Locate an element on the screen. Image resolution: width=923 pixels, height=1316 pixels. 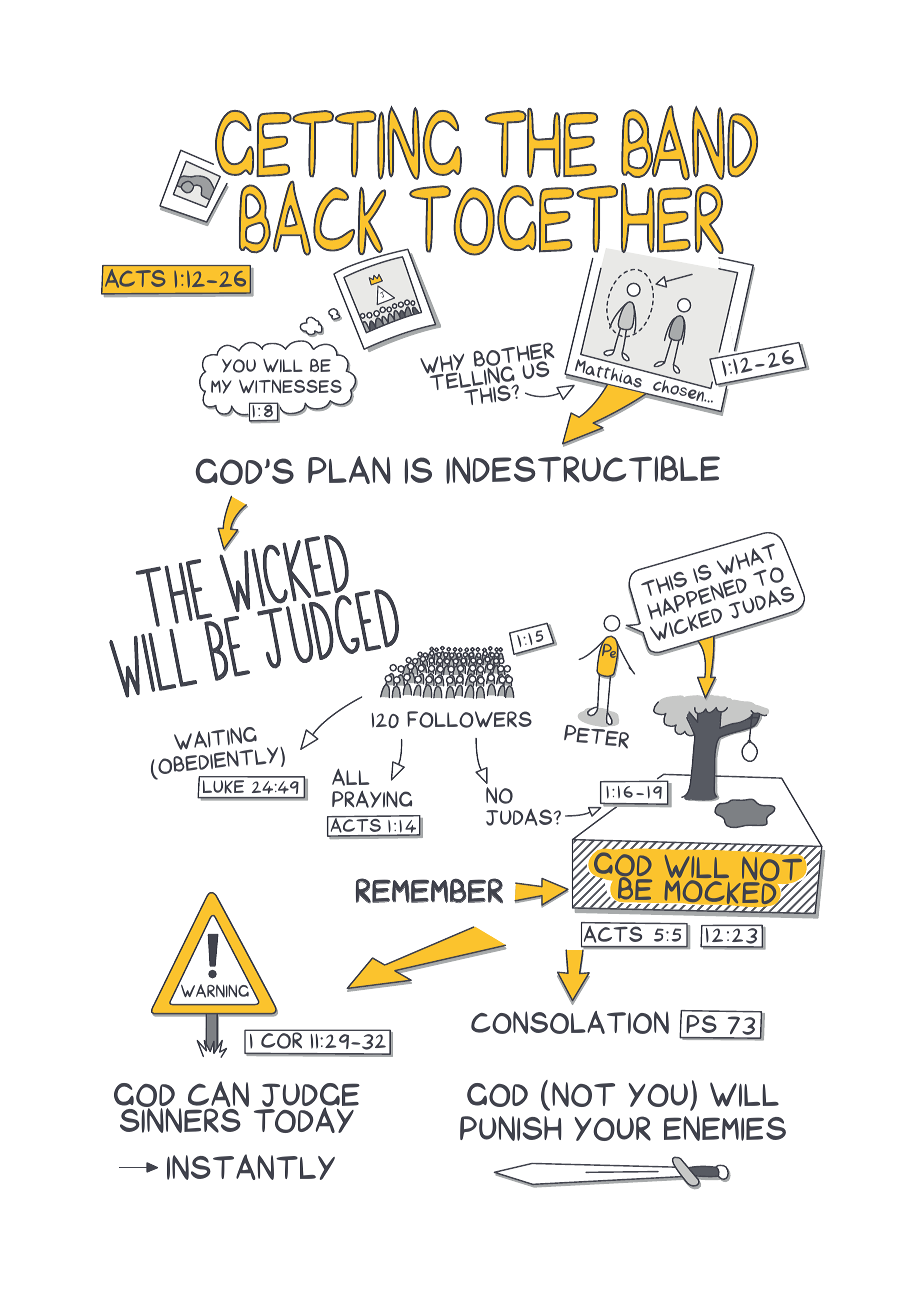
BACK is located at coordinates (313, 218).
